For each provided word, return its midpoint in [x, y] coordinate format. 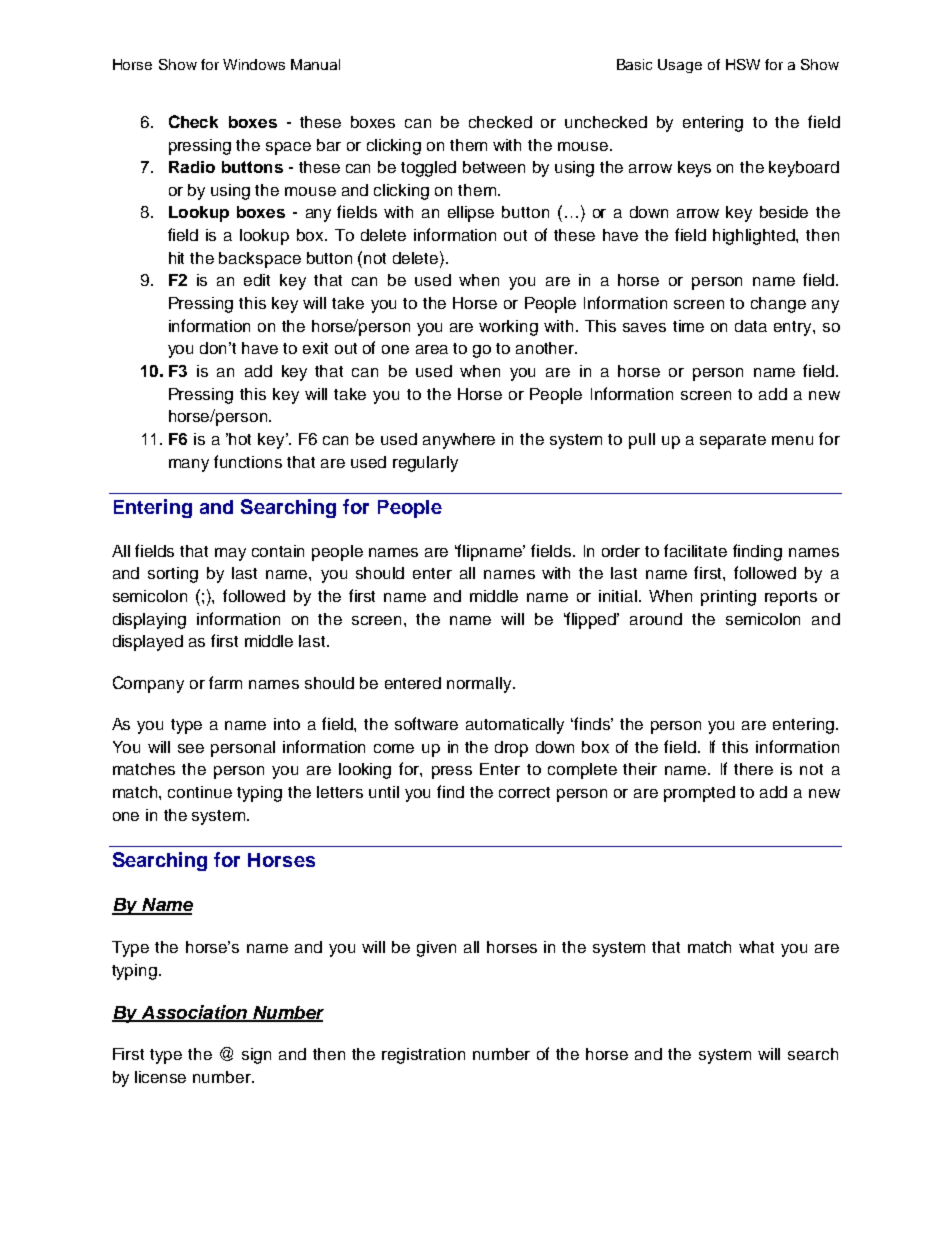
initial [618, 596]
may [230, 554]
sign [256, 1056]
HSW [743, 64]
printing [728, 598]
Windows [254, 64]
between [494, 167]
